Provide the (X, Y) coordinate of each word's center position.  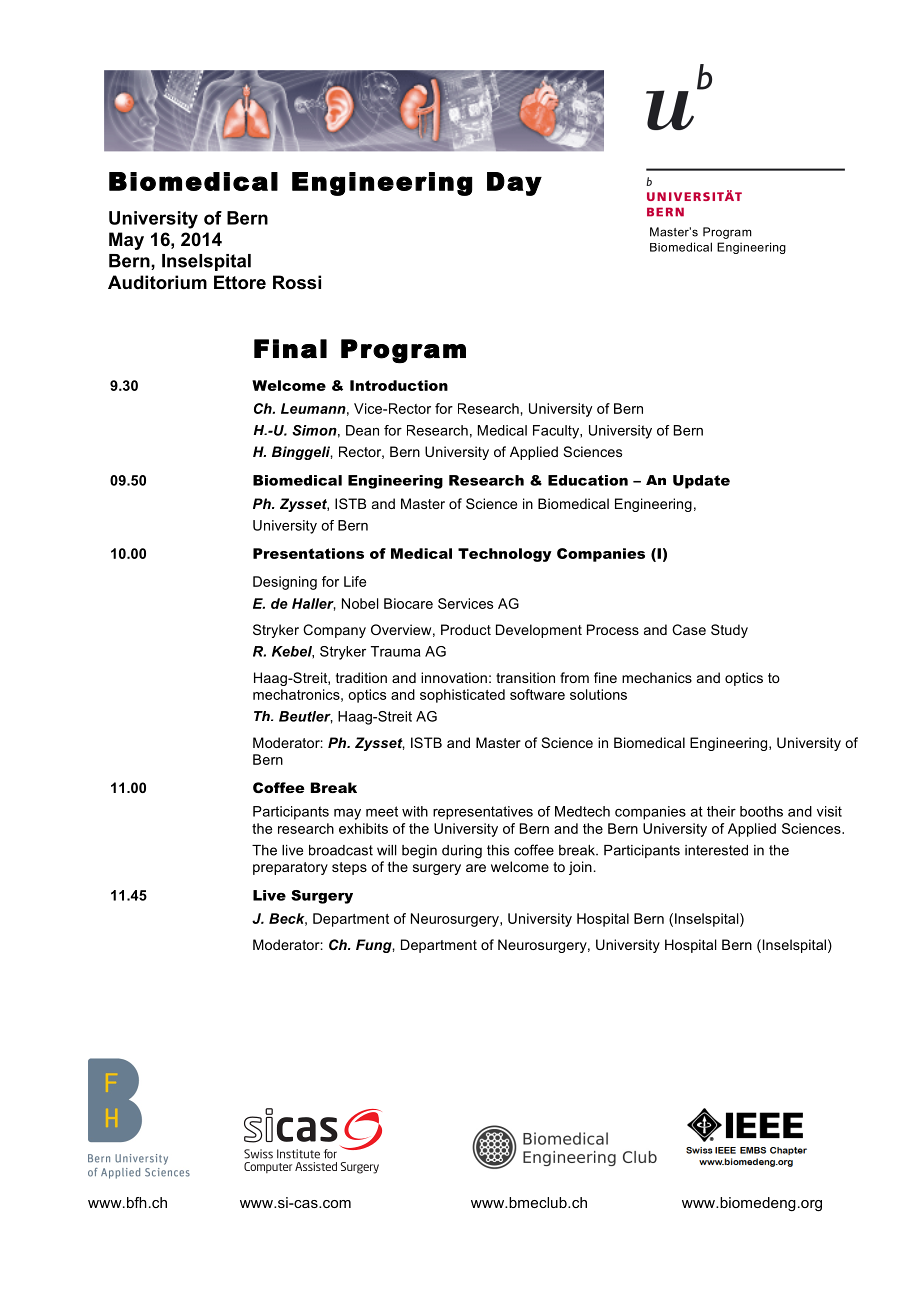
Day (514, 184)
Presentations (308, 553)
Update (701, 482)
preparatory (290, 868)
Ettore (240, 282)
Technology (505, 555)
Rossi (297, 282)
